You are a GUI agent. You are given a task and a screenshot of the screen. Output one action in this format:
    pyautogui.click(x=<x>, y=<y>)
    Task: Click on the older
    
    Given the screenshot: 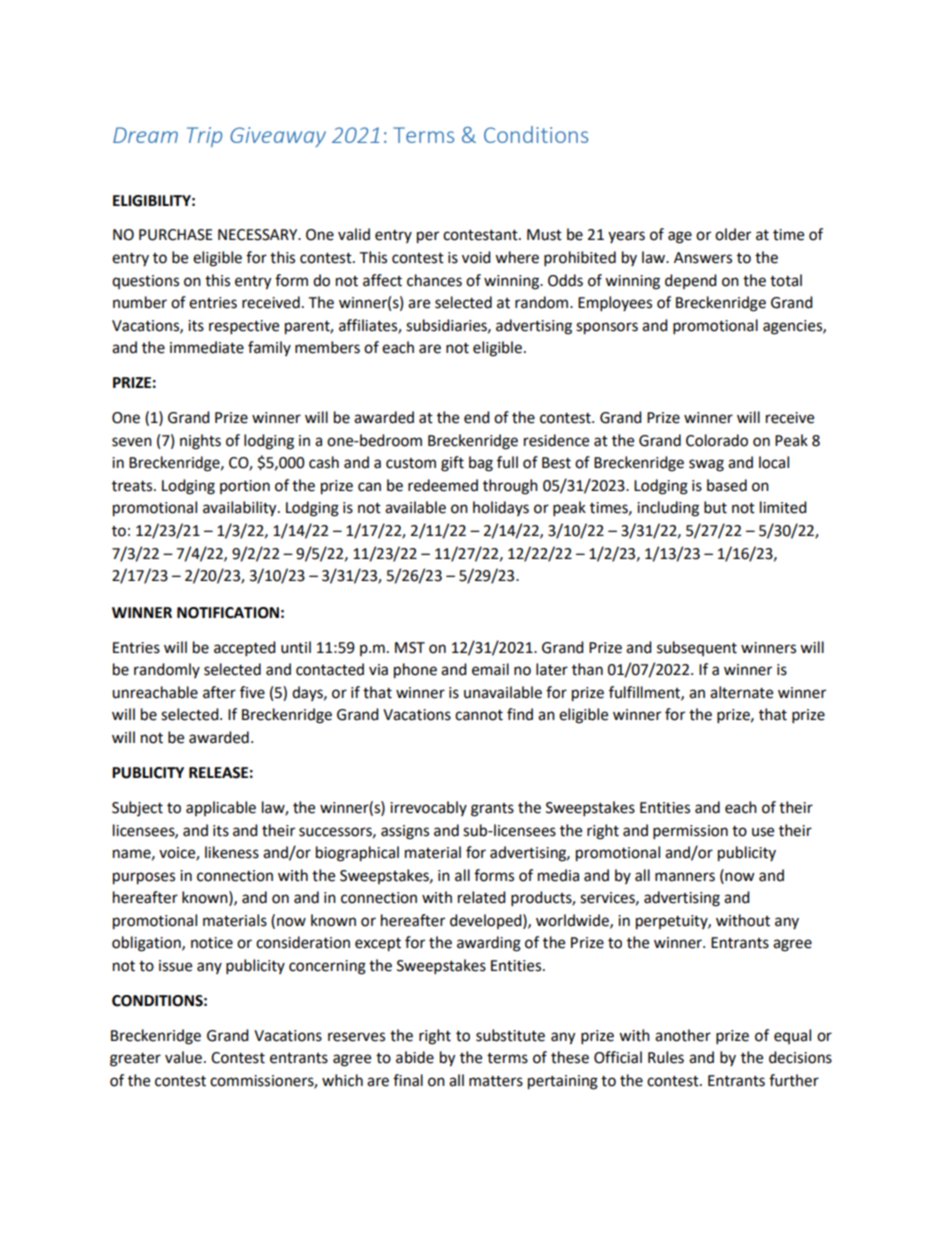 What is the action you would take?
    pyautogui.click(x=733, y=234)
